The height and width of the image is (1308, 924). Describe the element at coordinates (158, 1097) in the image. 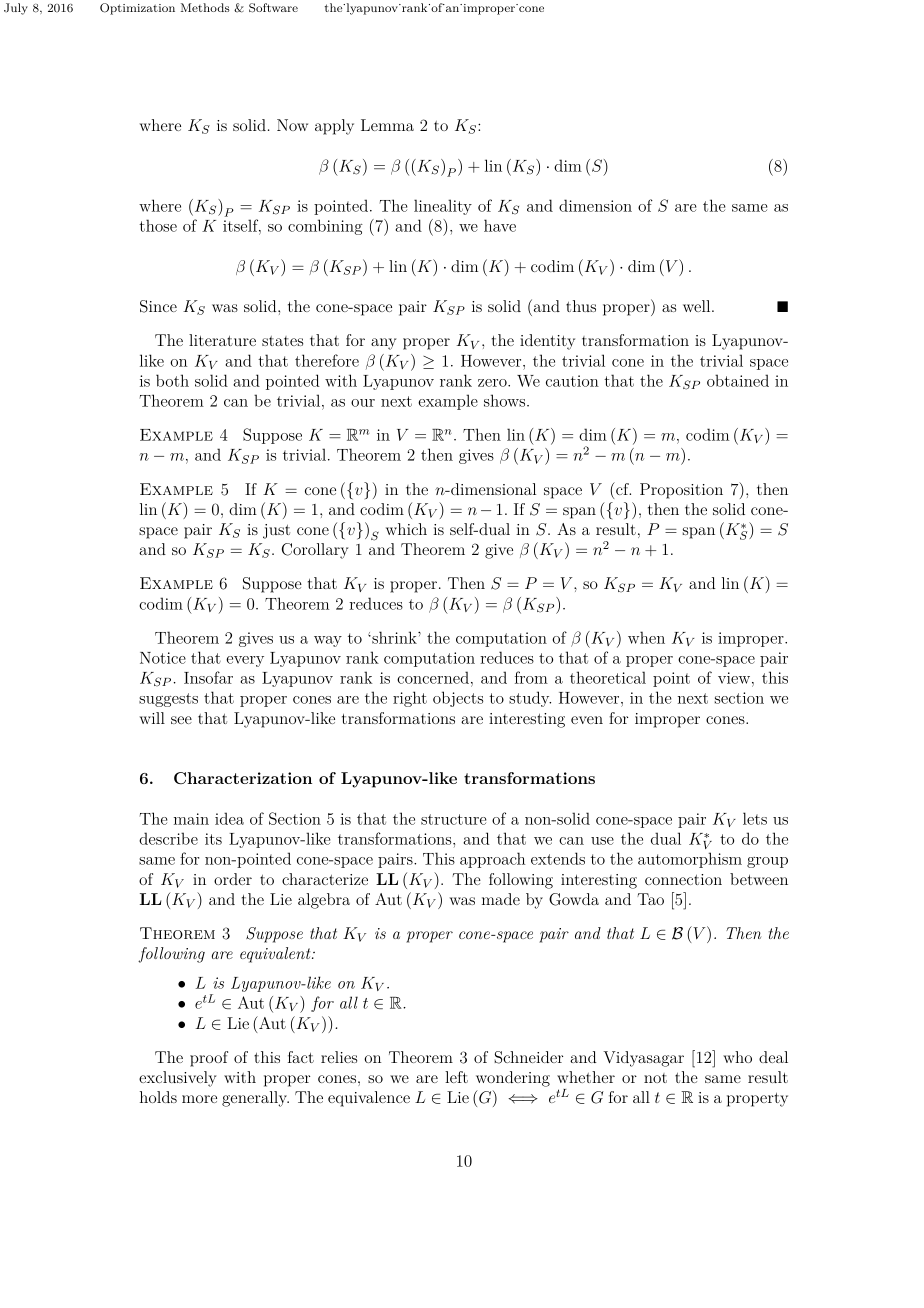

I see `holds` at that location.
